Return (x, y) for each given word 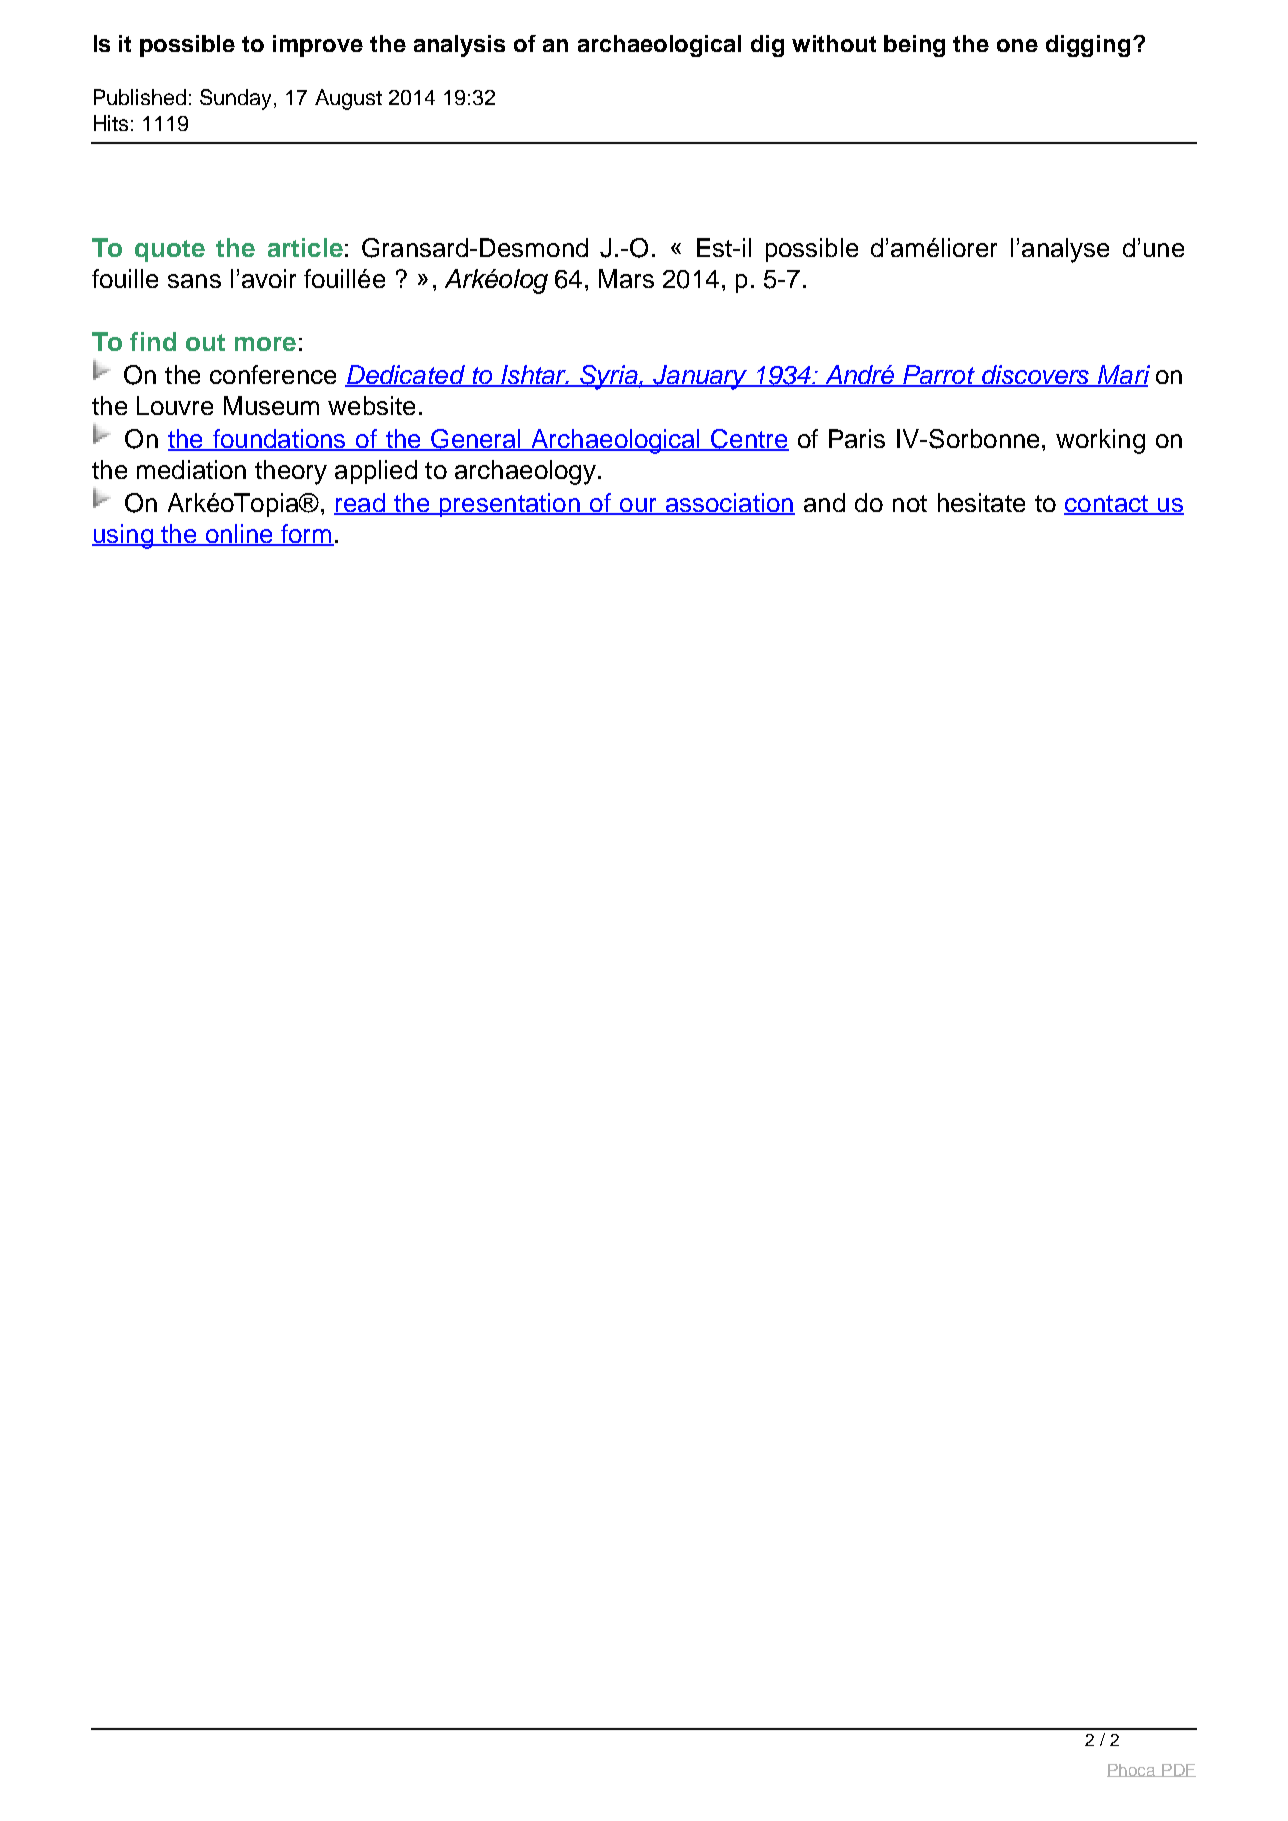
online (239, 535)
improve (318, 46)
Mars (626, 278)
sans (194, 281)
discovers (1036, 375)
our (638, 506)
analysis (459, 46)
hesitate (981, 502)
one (1017, 45)
